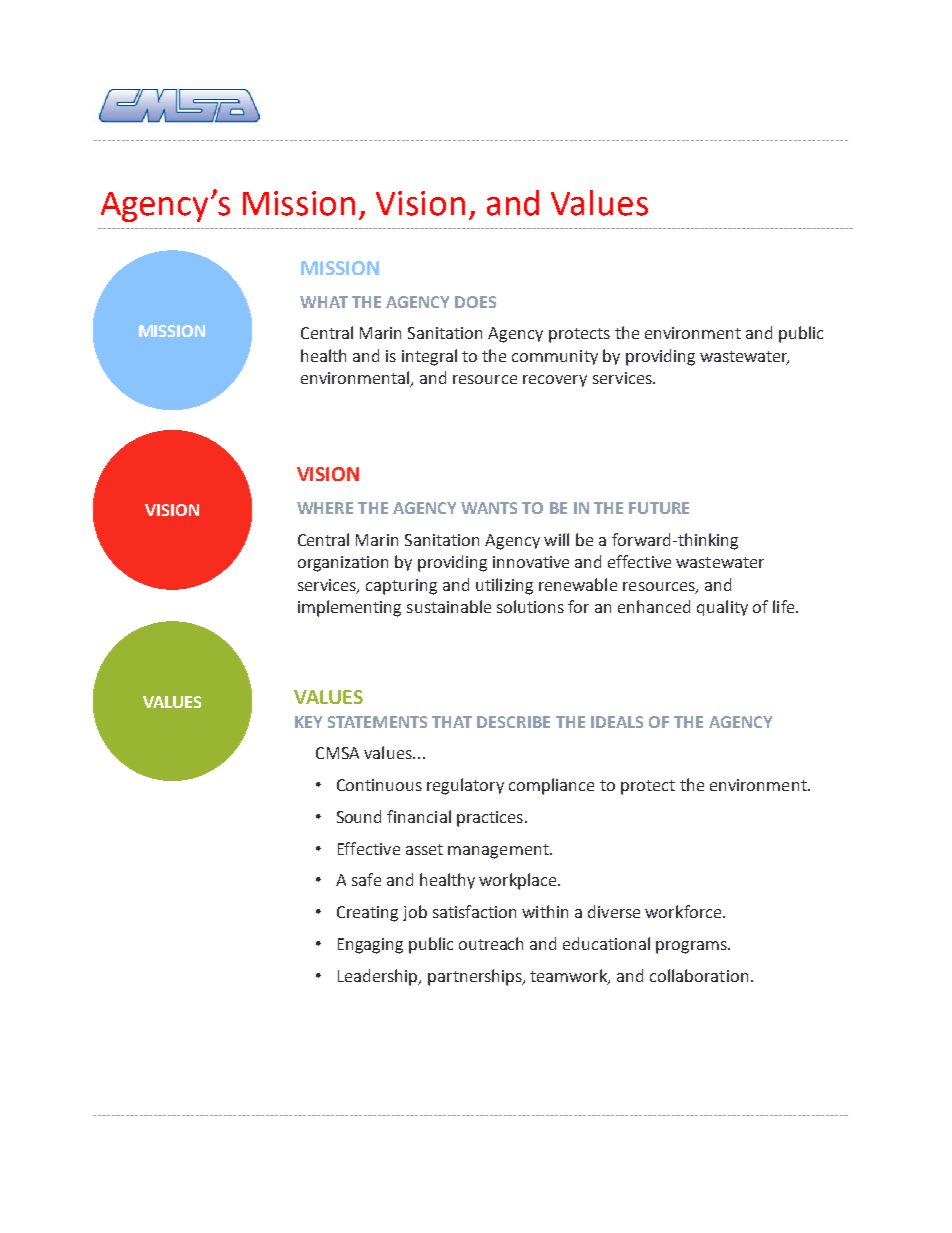 This image has height=1233, width=952. I want to click on WHAT, so click(324, 302).
